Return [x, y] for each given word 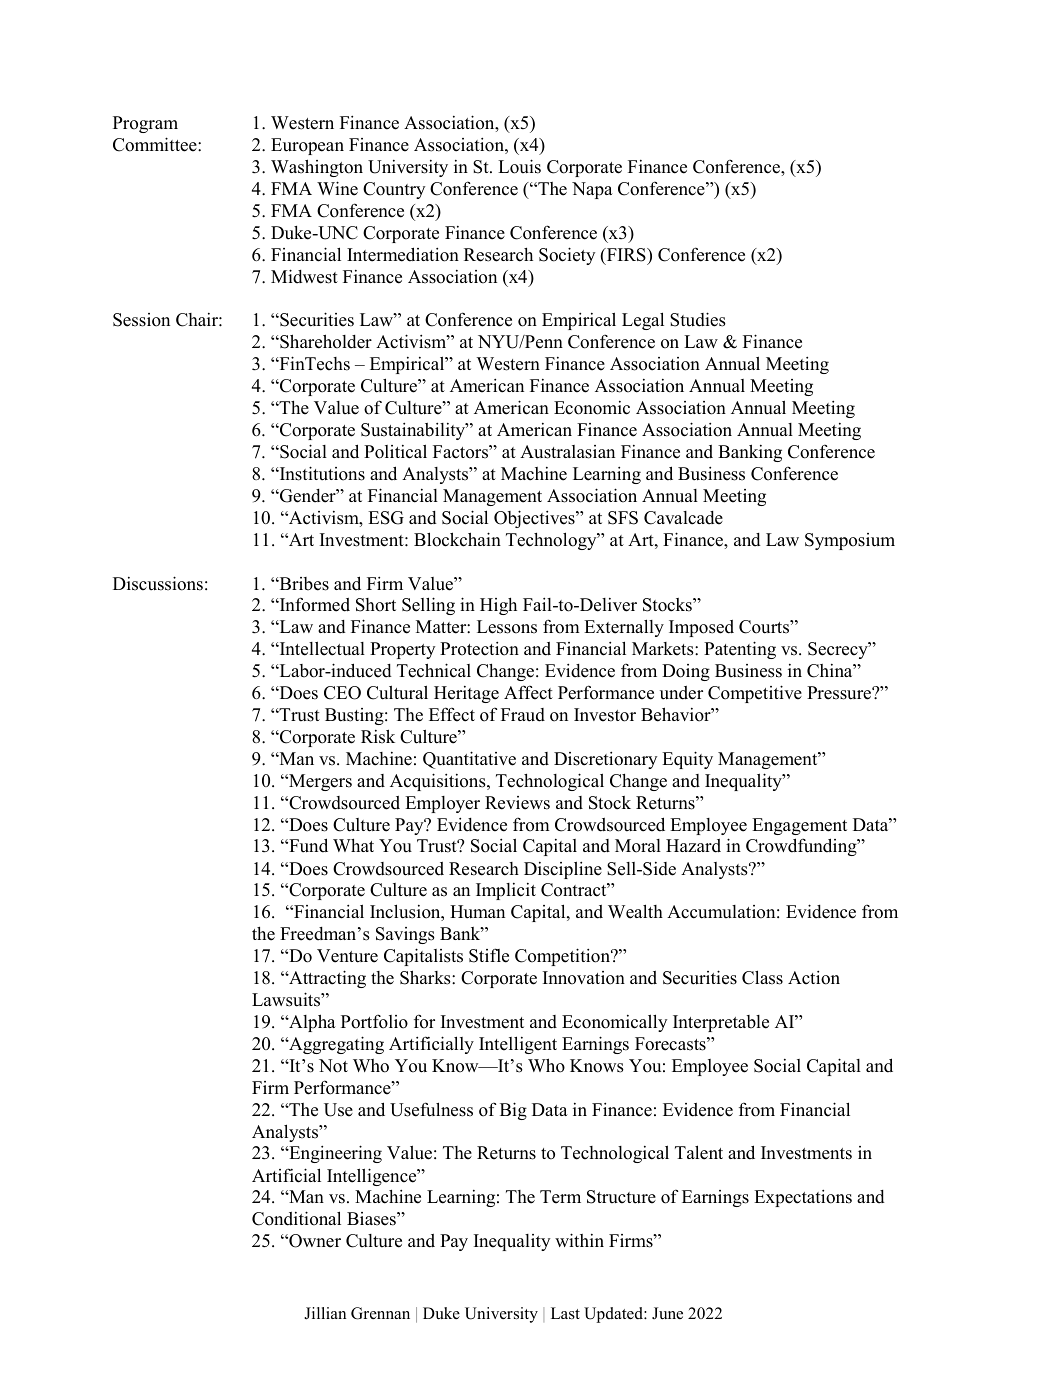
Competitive [755, 694]
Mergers [319, 782]
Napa [592, 190]
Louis [519, 166]
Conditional [296, 1218]
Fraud [523, 715]
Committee [156, 144]
